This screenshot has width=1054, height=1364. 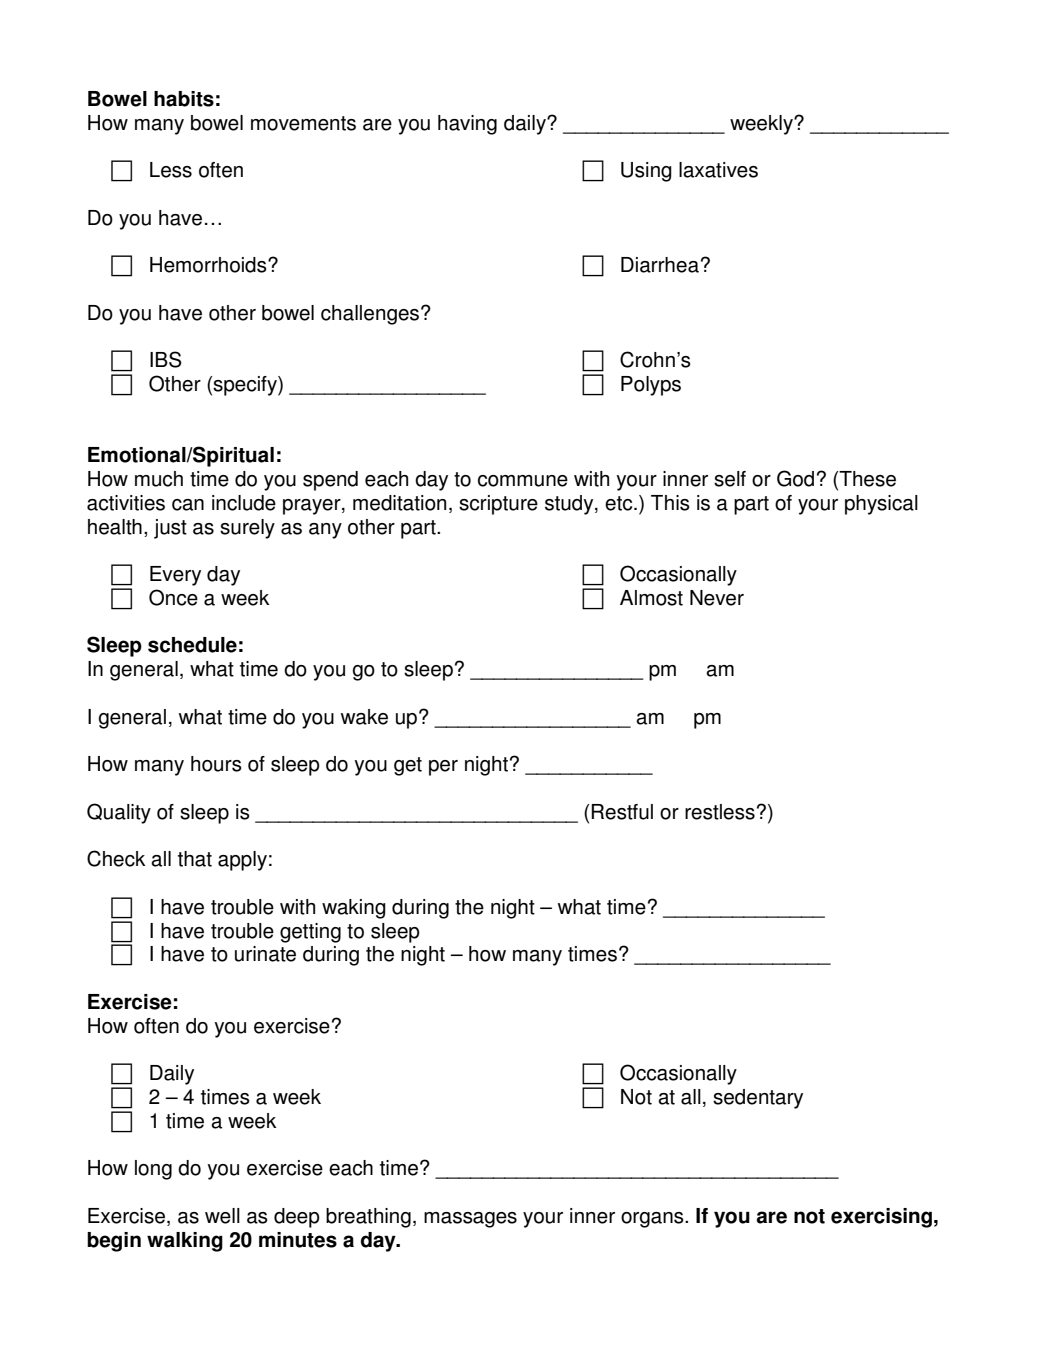 What do you see at coordinates (192, 645) in the screenshot?
I see `schedule` at bounding box center [192, 645].
